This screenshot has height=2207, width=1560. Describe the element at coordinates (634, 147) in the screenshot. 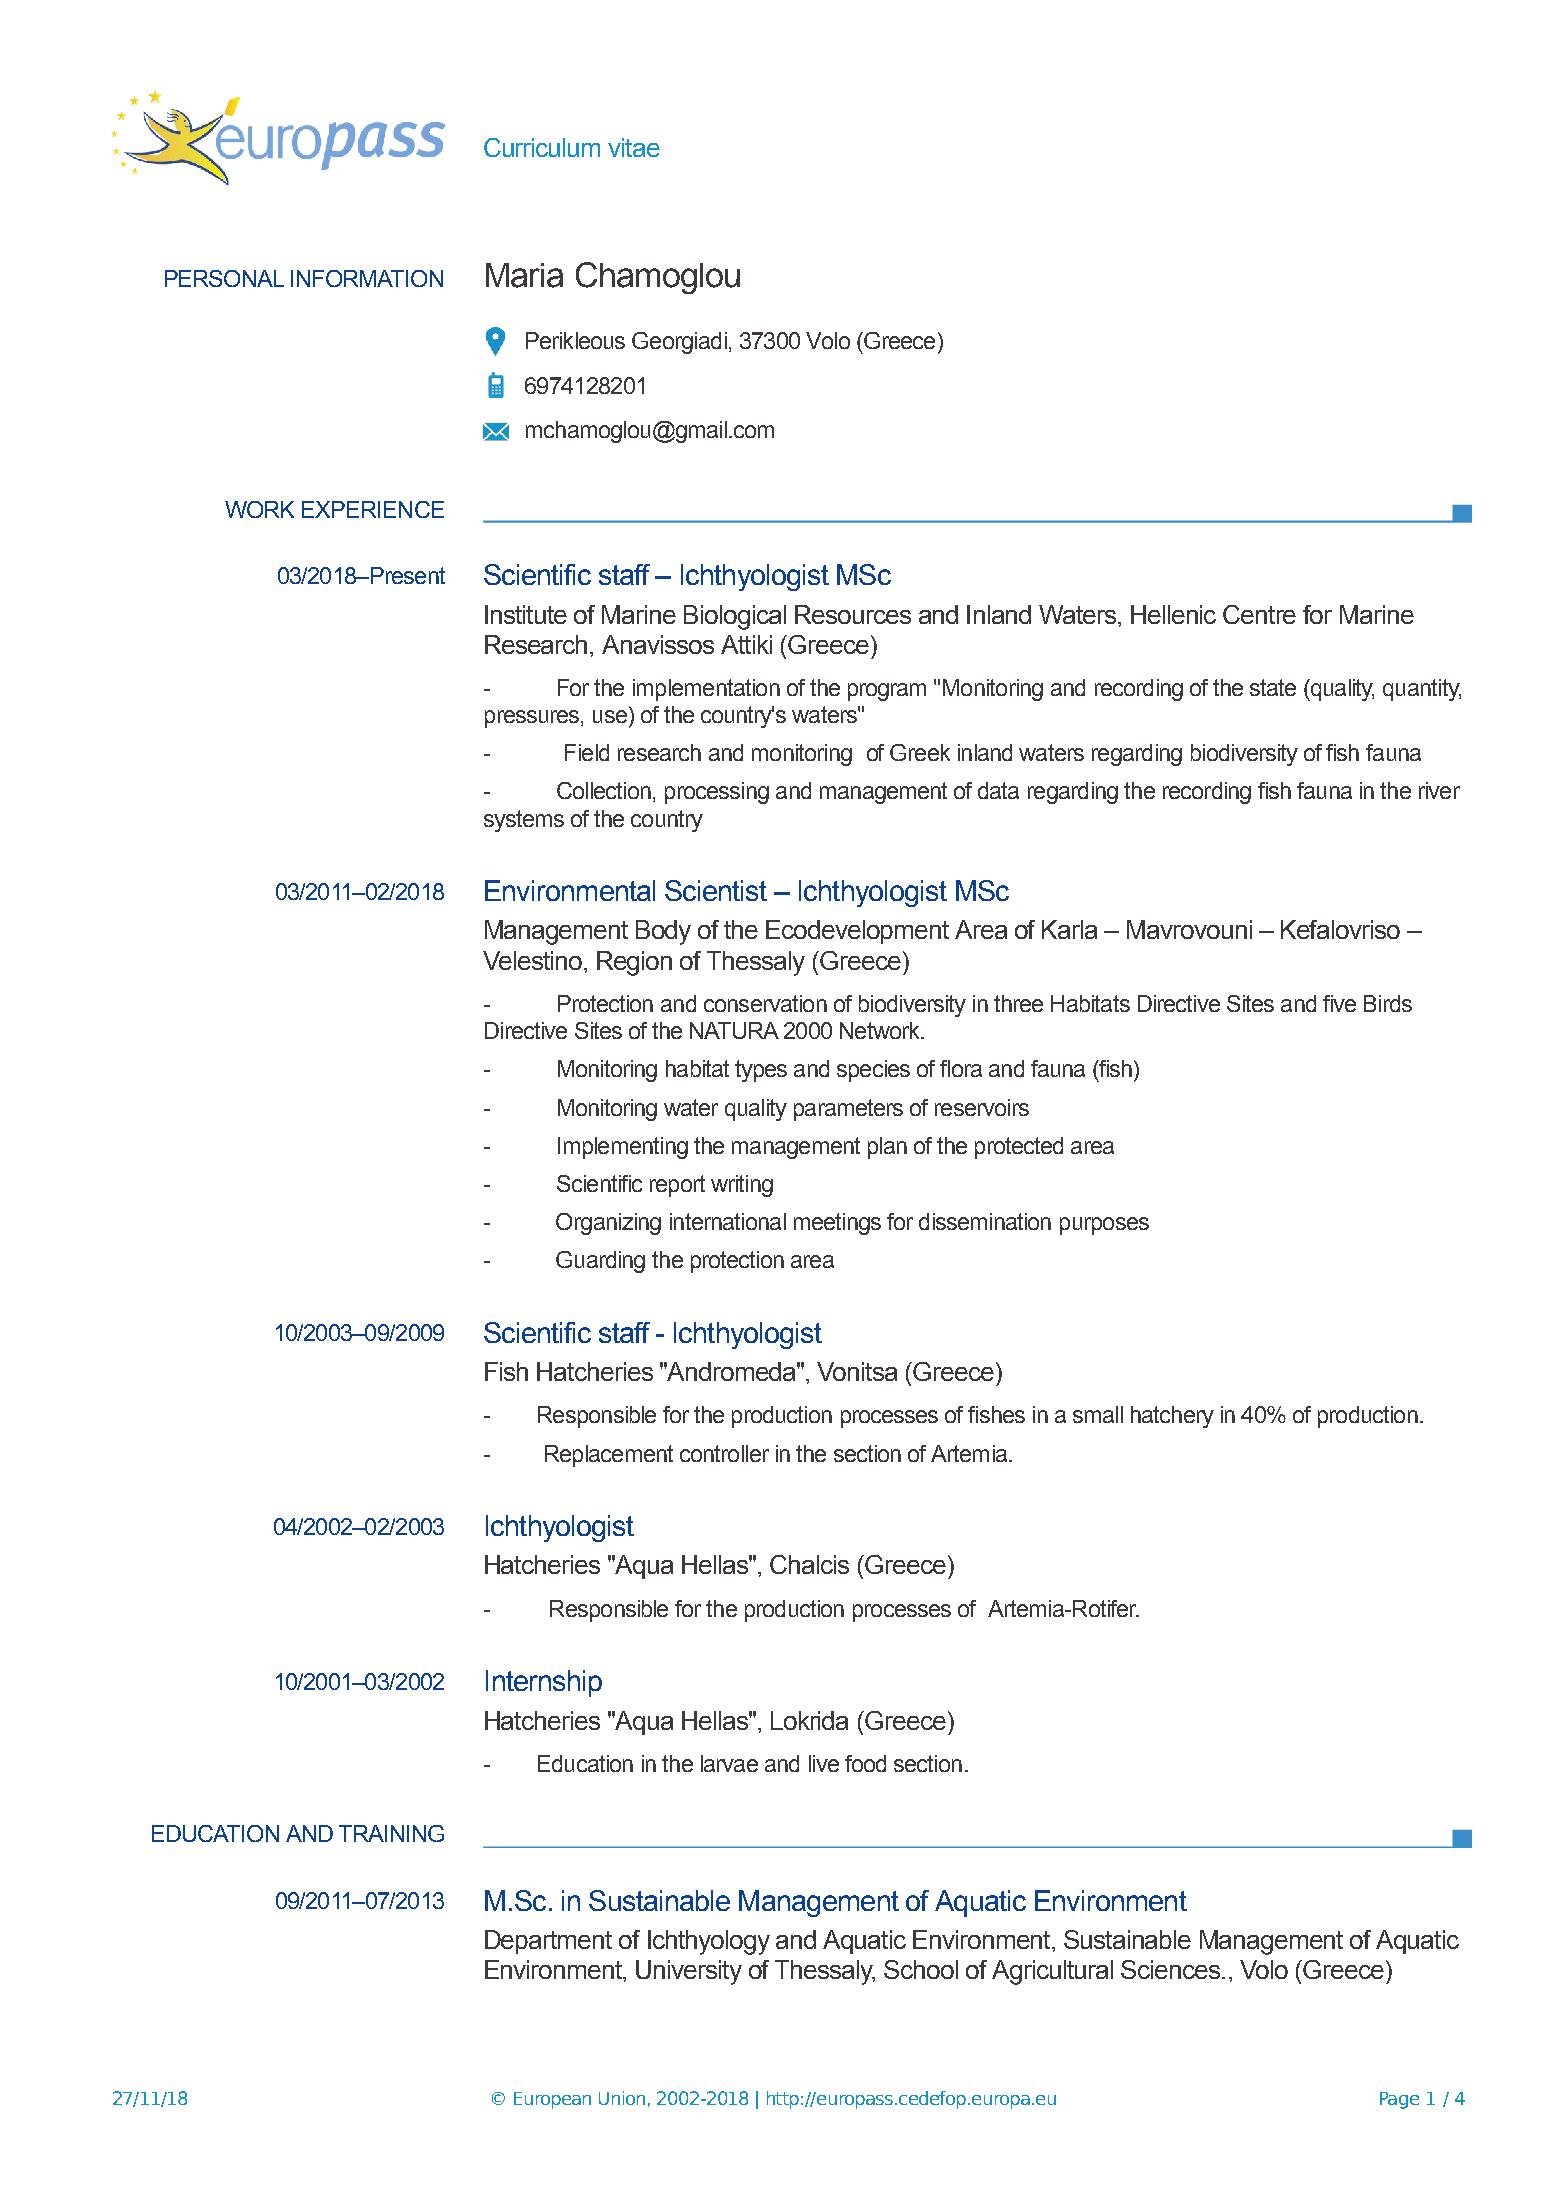

I see `vitae` at that location.
